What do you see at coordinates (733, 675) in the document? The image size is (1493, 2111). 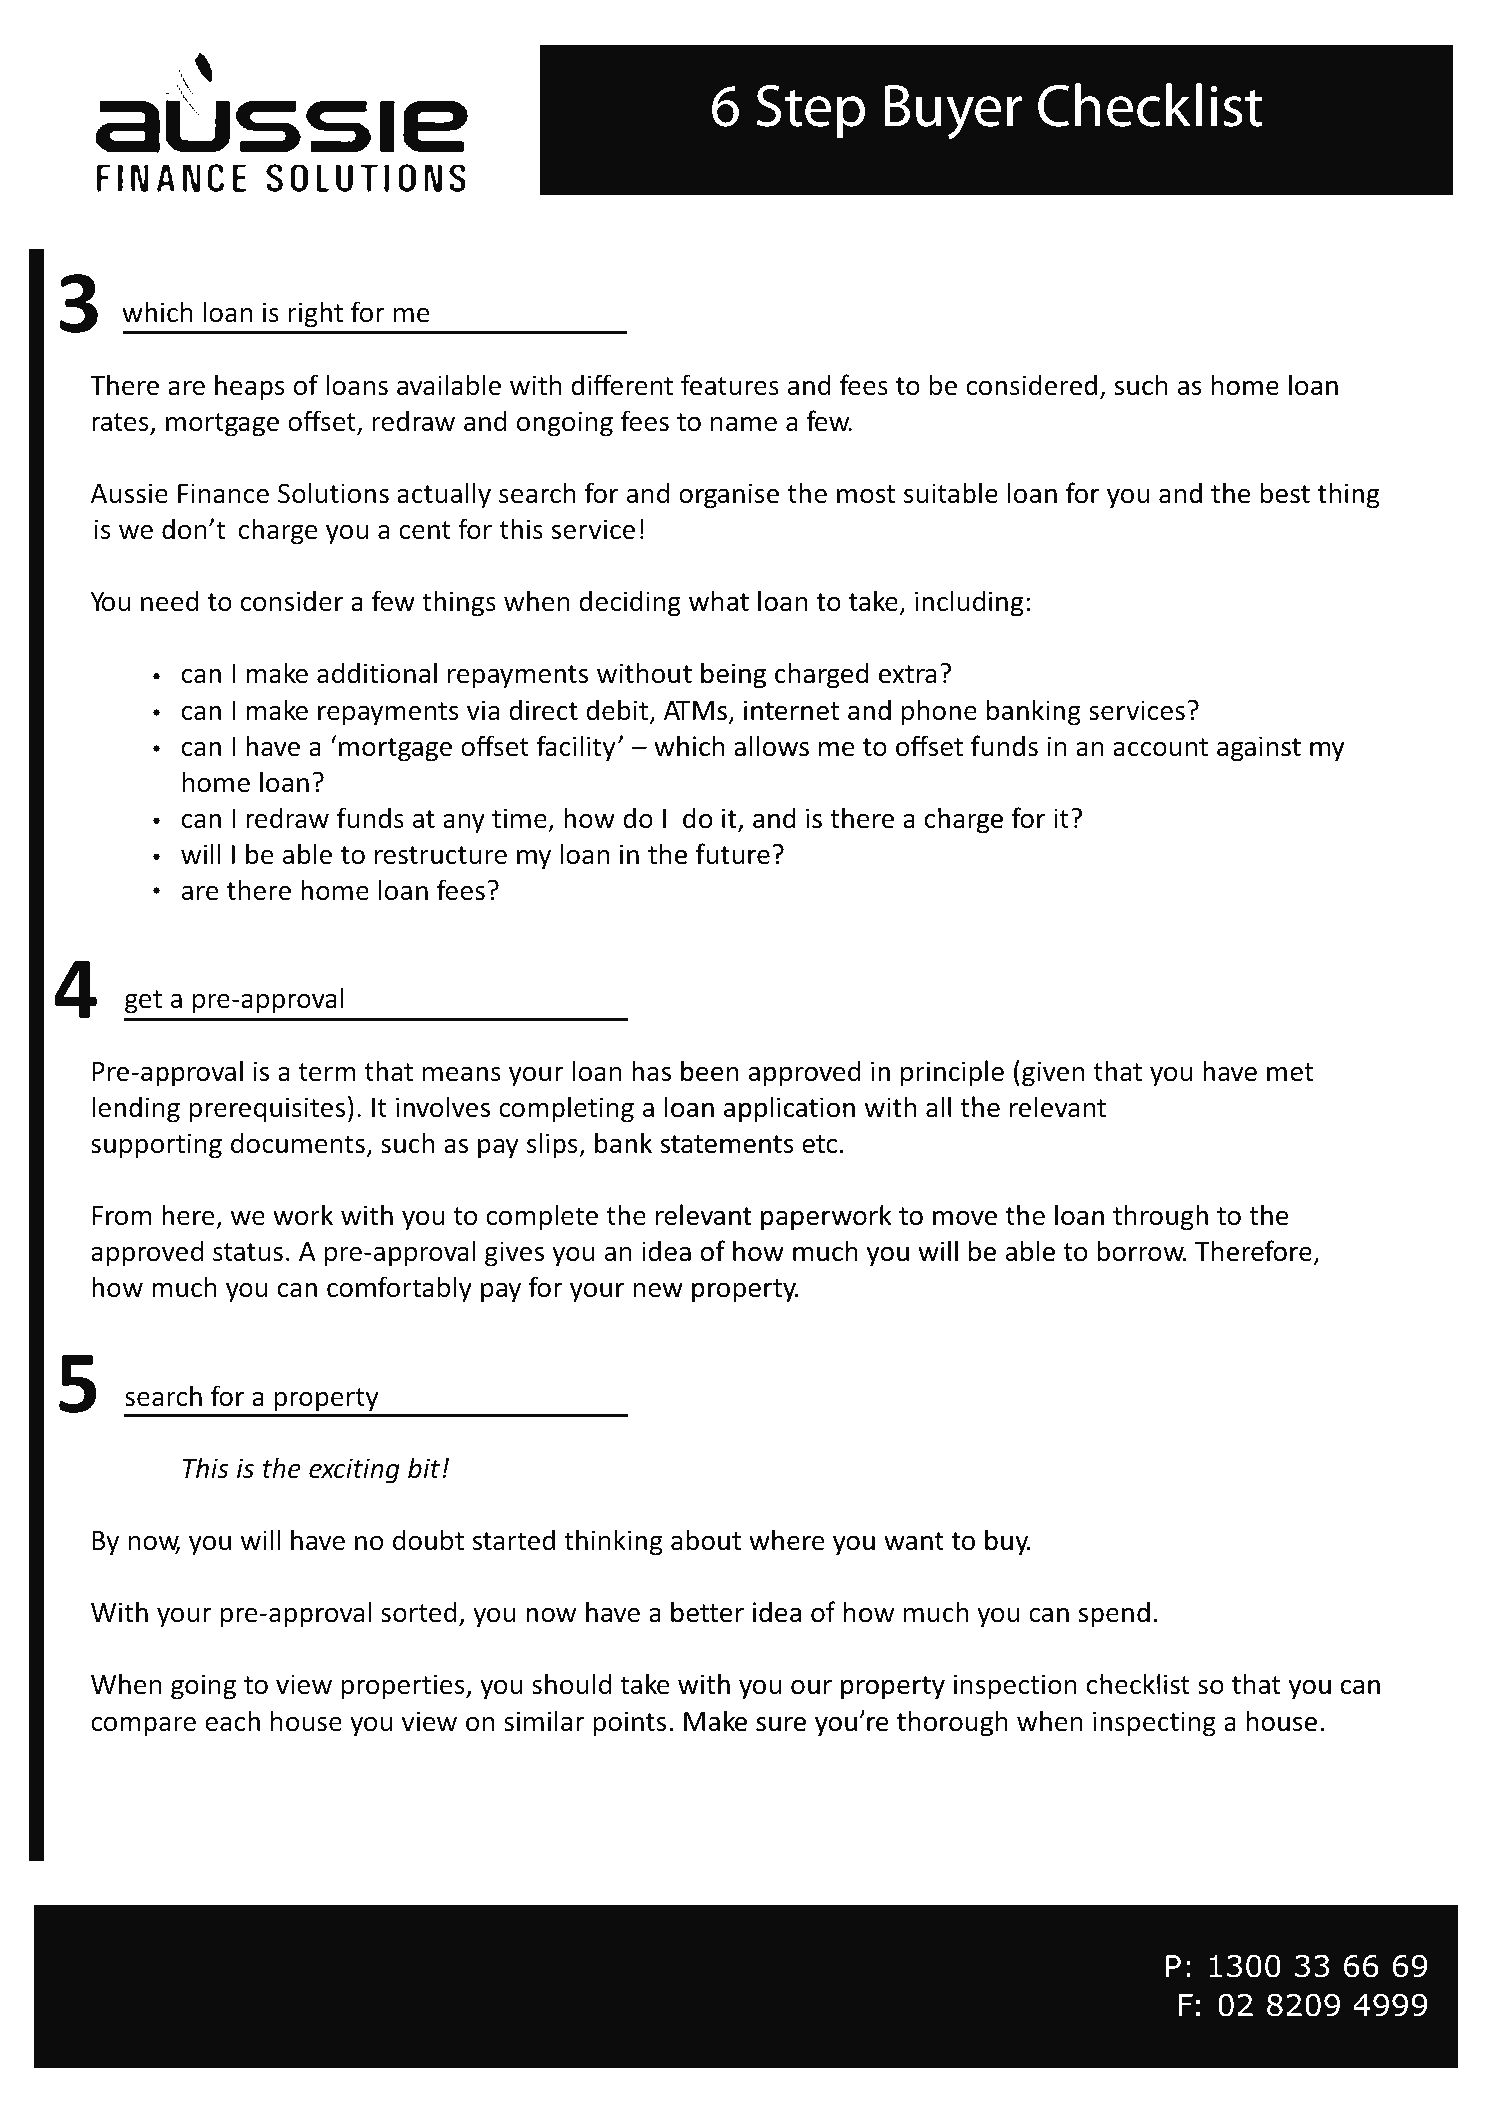 I see `being` at bounding box center [733, 675].
